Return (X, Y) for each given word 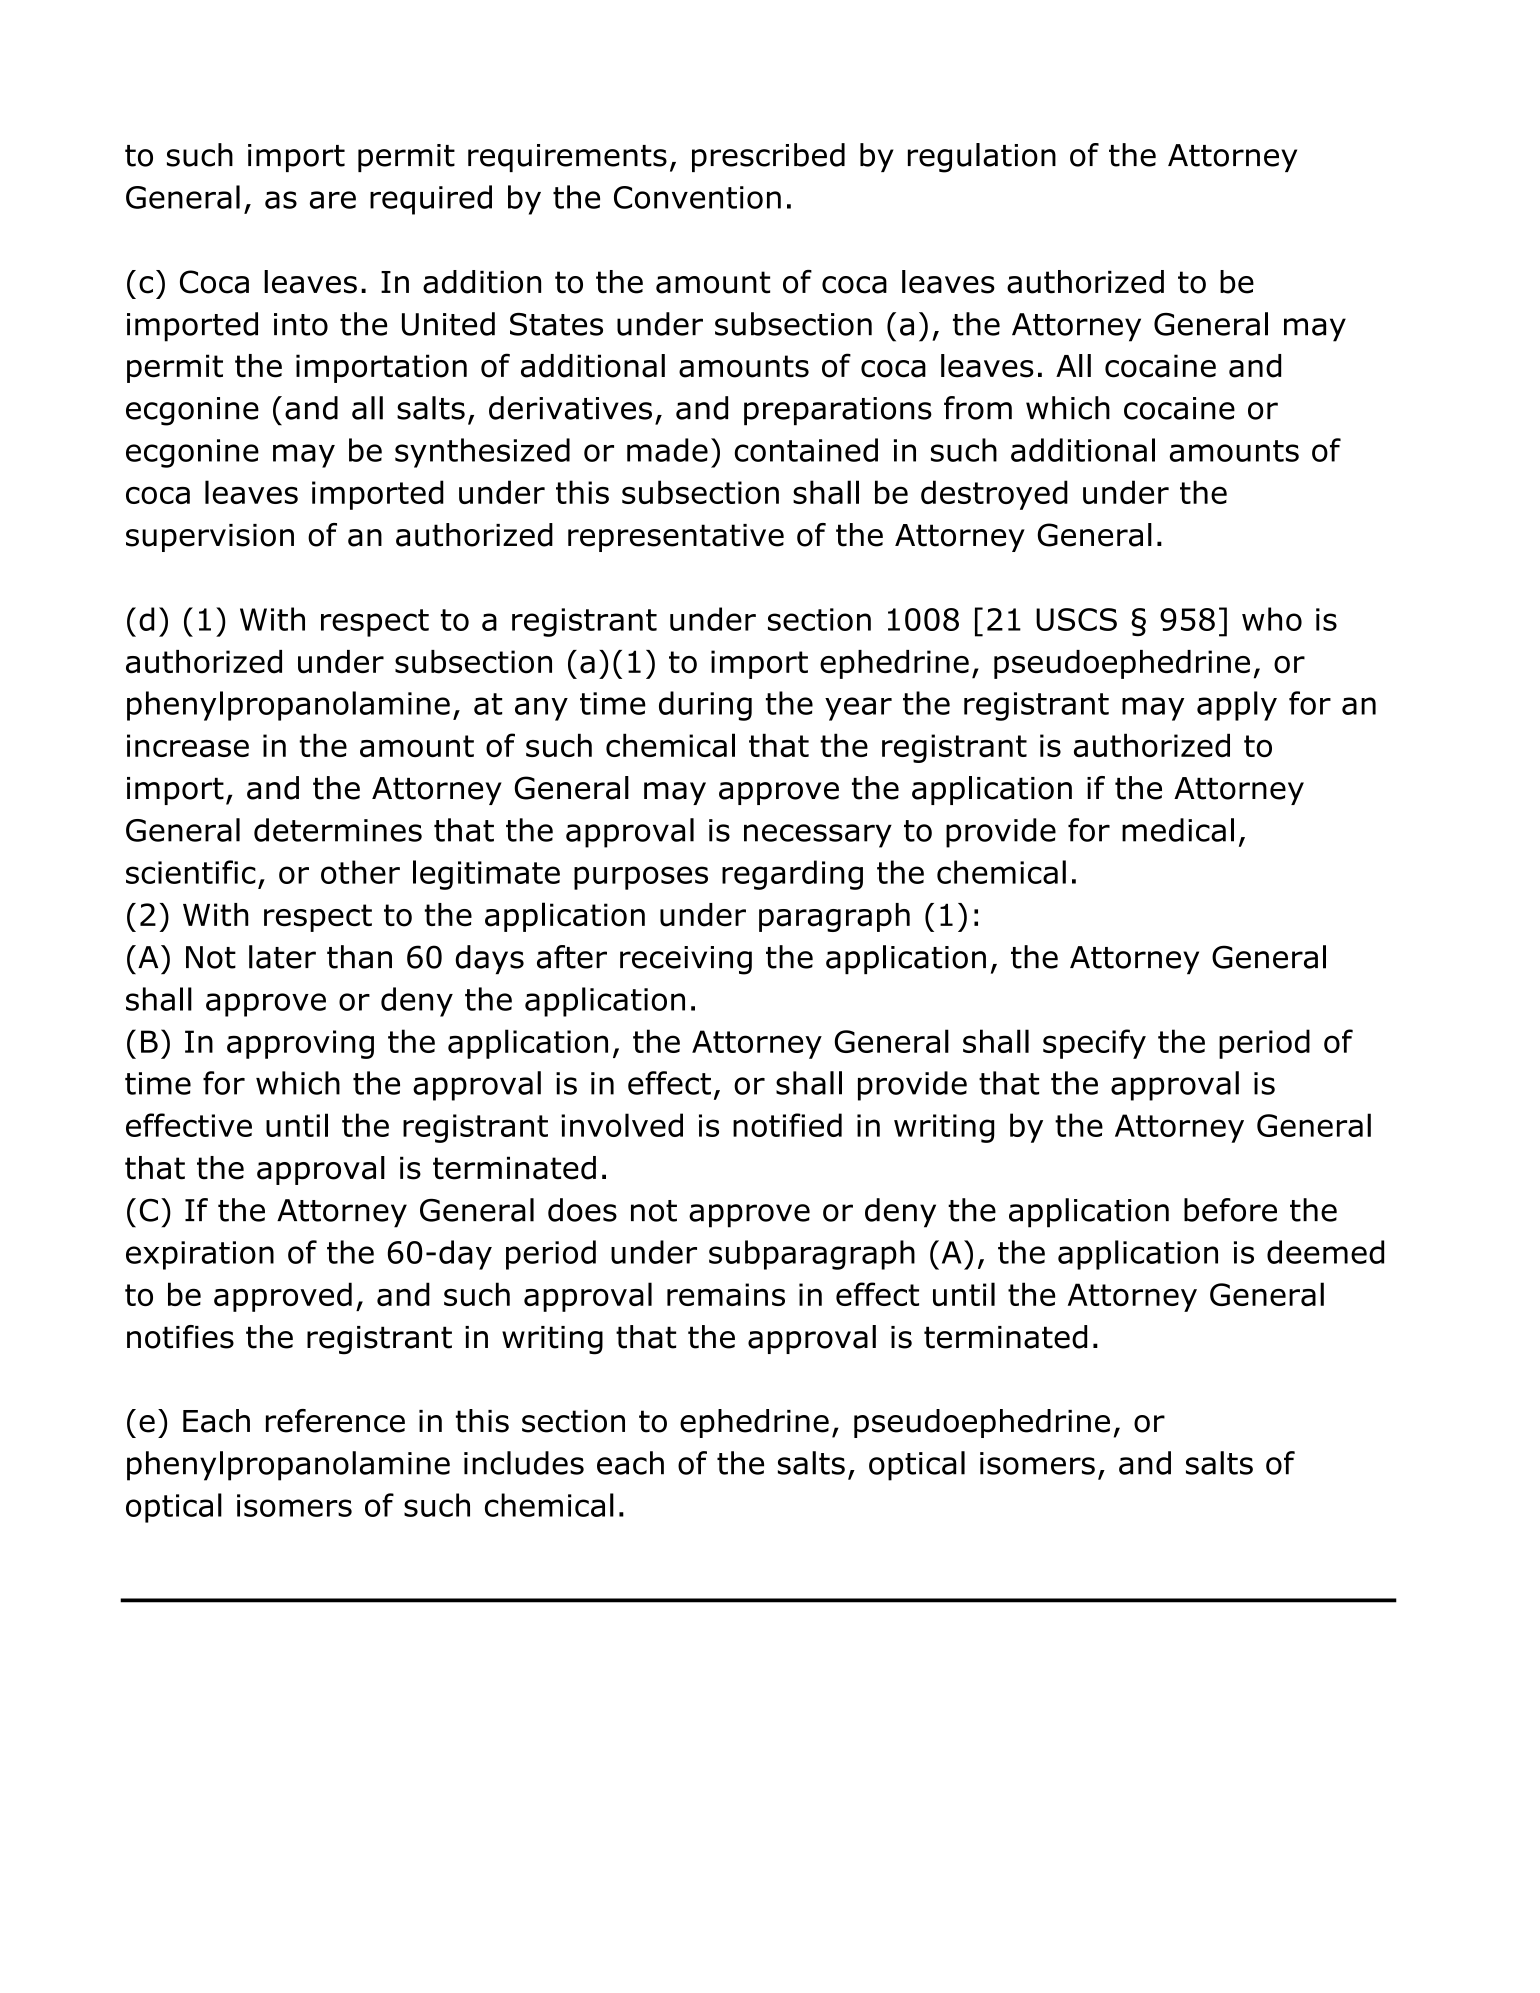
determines (338, 830)
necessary (818, 836)
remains (726, 1294)
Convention (697, 197)
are (333, 200)
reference (335, 1421)
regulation (982, 158)
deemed (1325, 1252)
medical (1178, 830)
